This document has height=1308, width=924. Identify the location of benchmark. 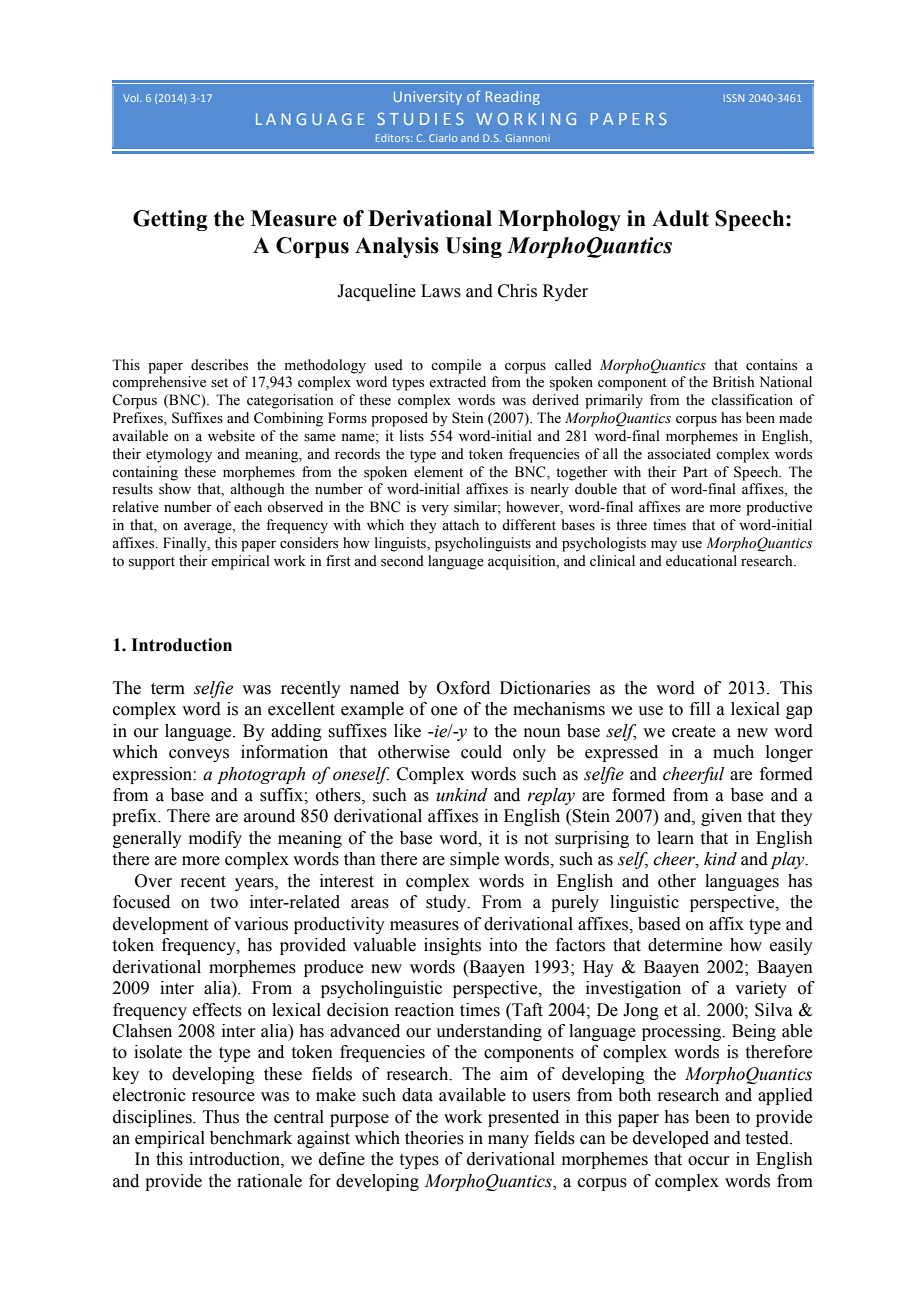
(251, 1138).
